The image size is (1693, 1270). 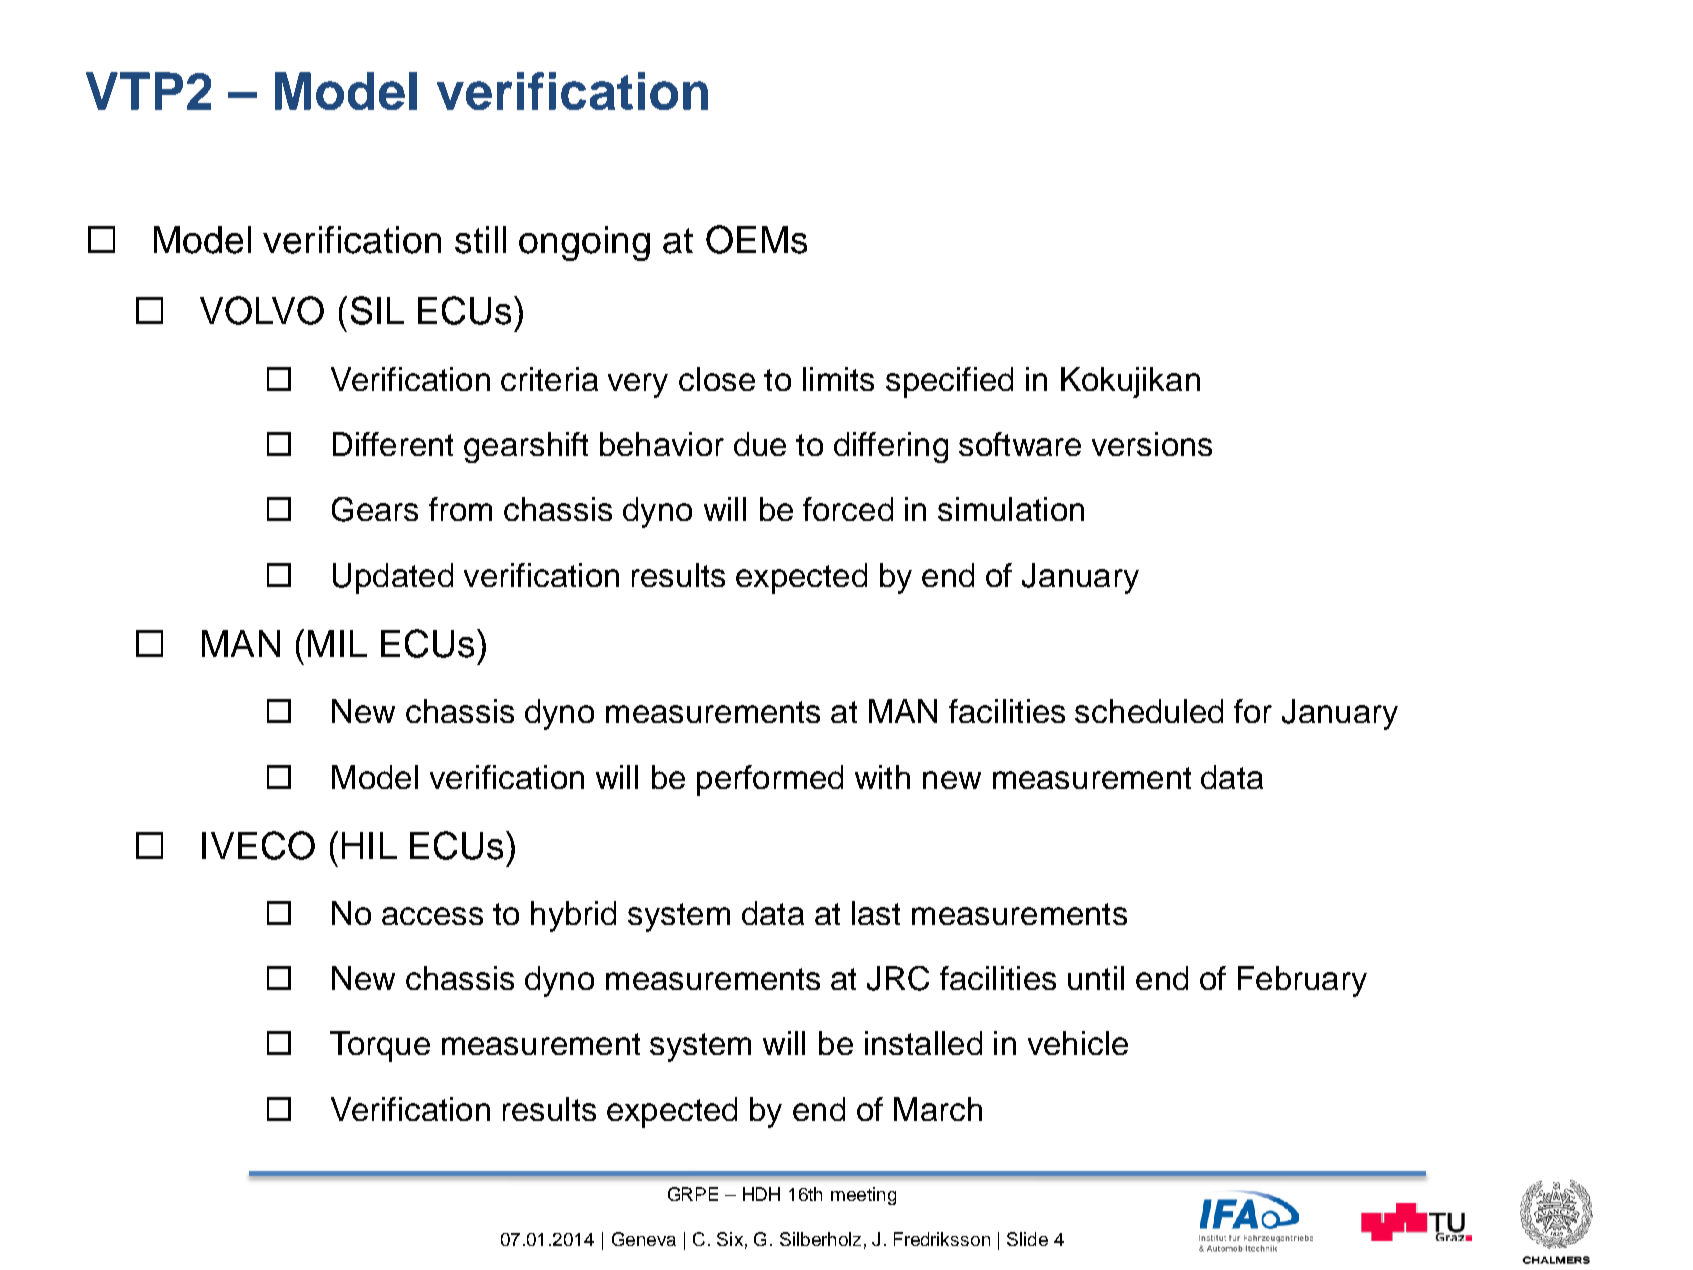 I want to click on MIL, so click(x=337, y=643).
